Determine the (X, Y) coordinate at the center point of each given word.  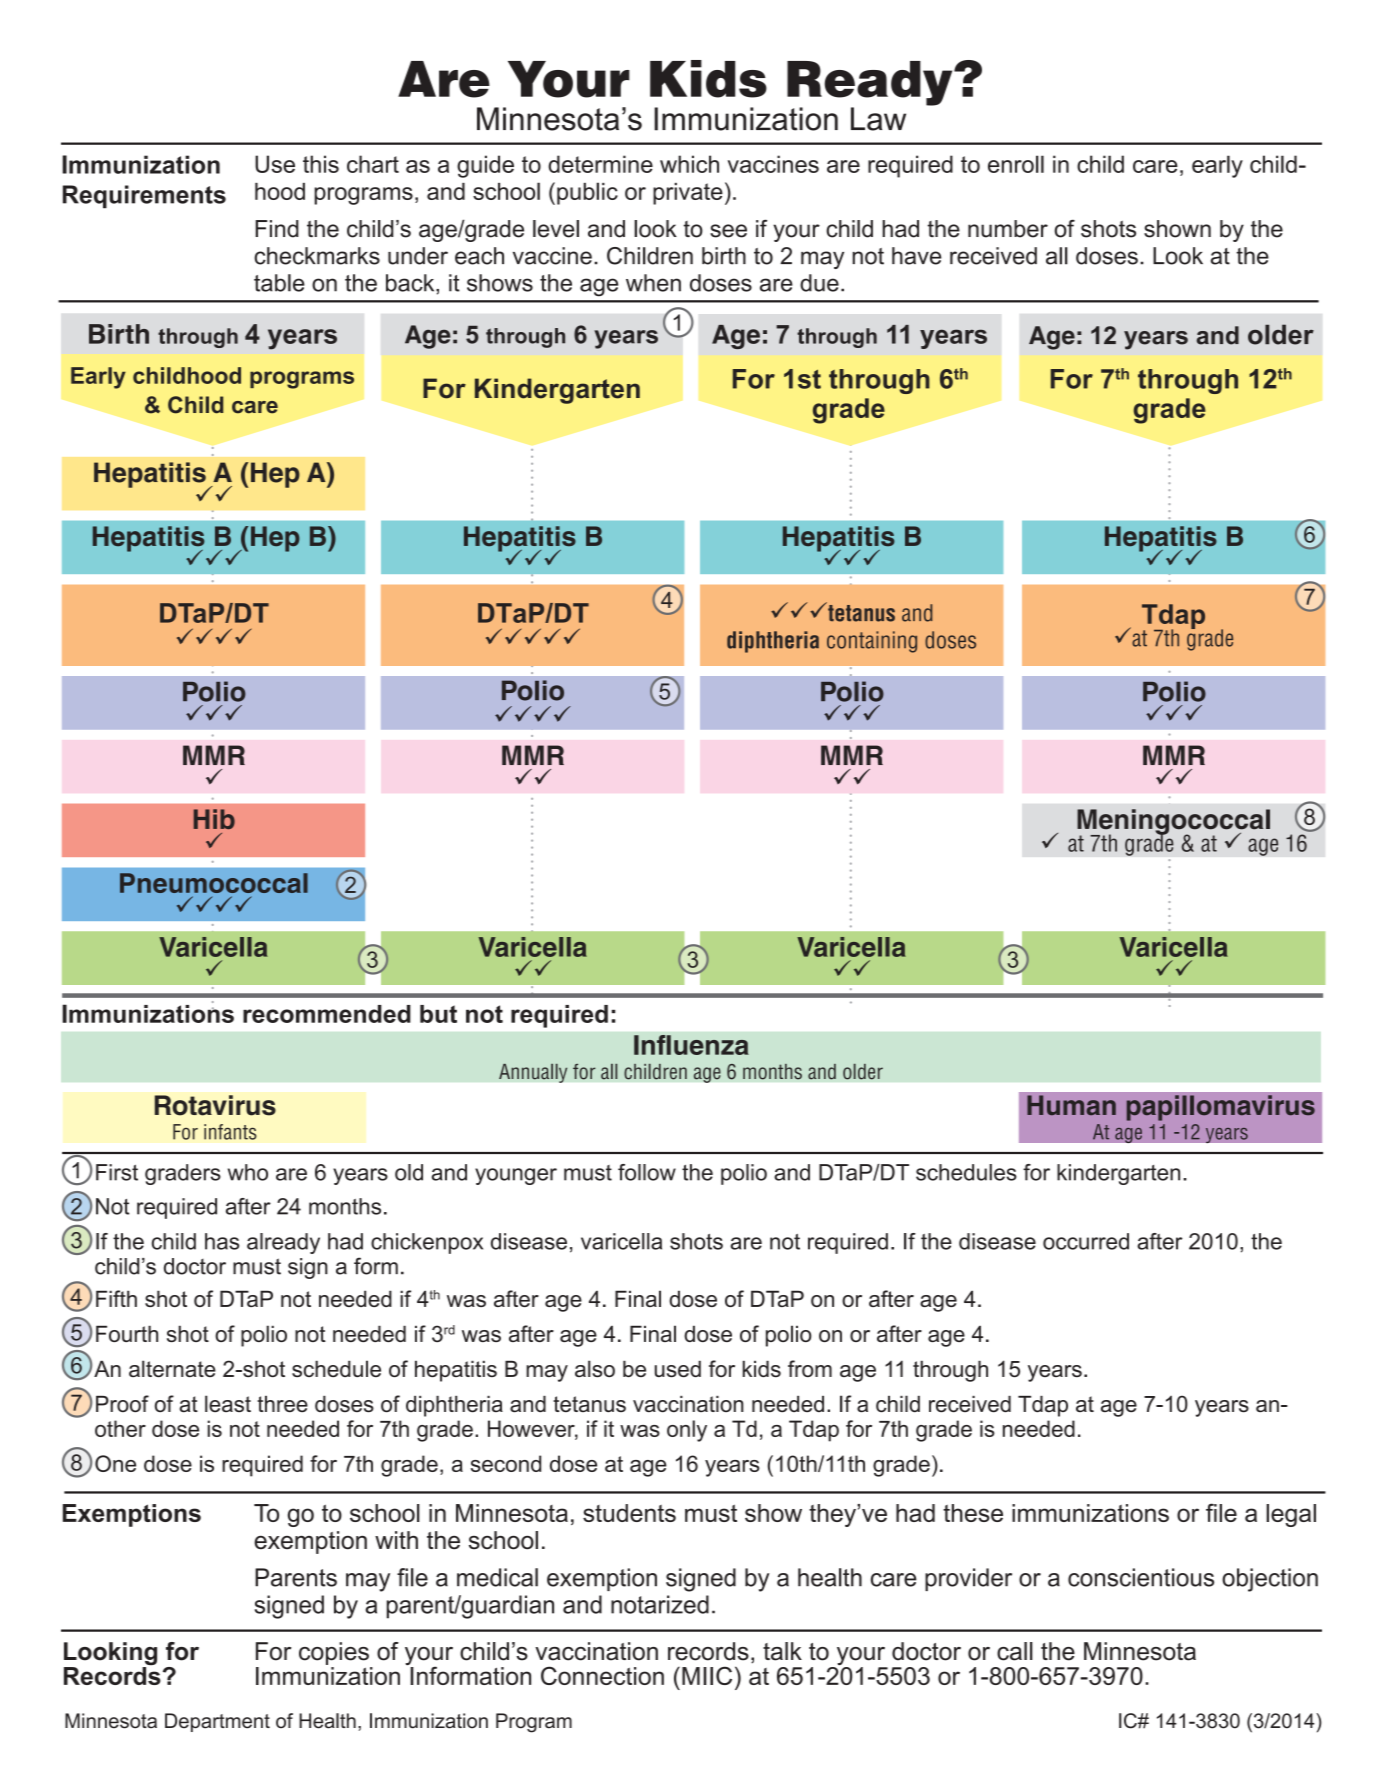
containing (872, 642)
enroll (1016, 164)
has (222, 1241)
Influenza (691, 1045)
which (689, 164)
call (1015, 1651)
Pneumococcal (214, 883)
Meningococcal (1173, 823)
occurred (1086, 1241)
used (678, 1368)
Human (1071, 1105)
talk (782, 1651)
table (279, 283)
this (321, 164)
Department (217, 1722)
